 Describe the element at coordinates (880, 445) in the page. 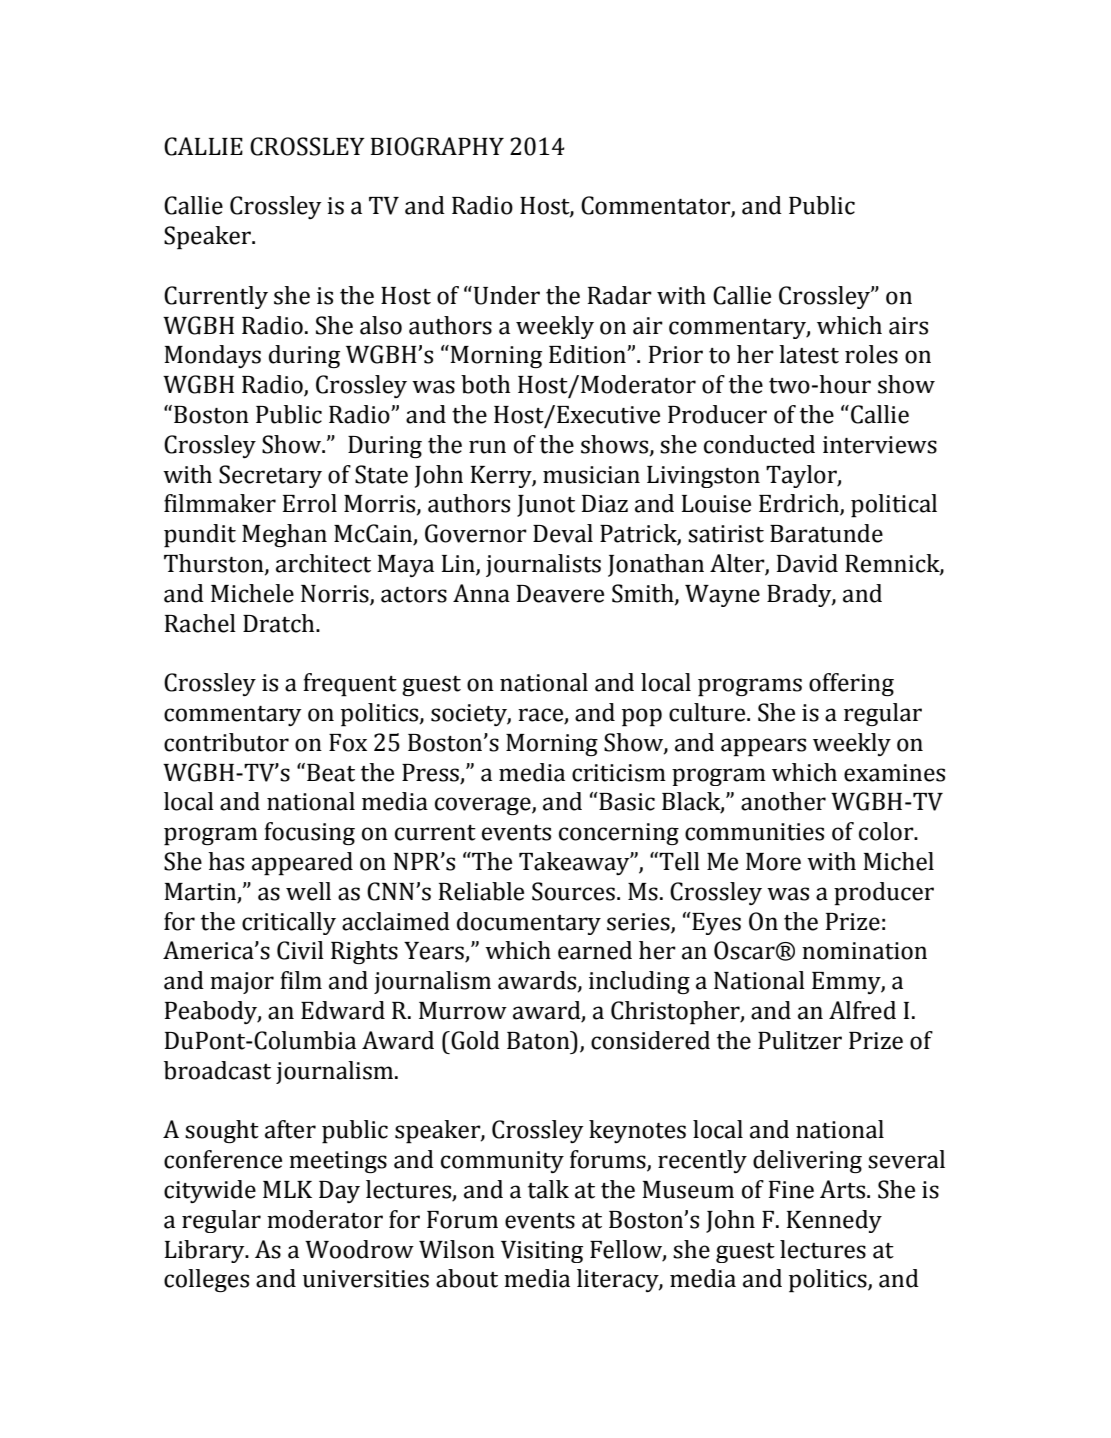

I see `interviews` at that location.
